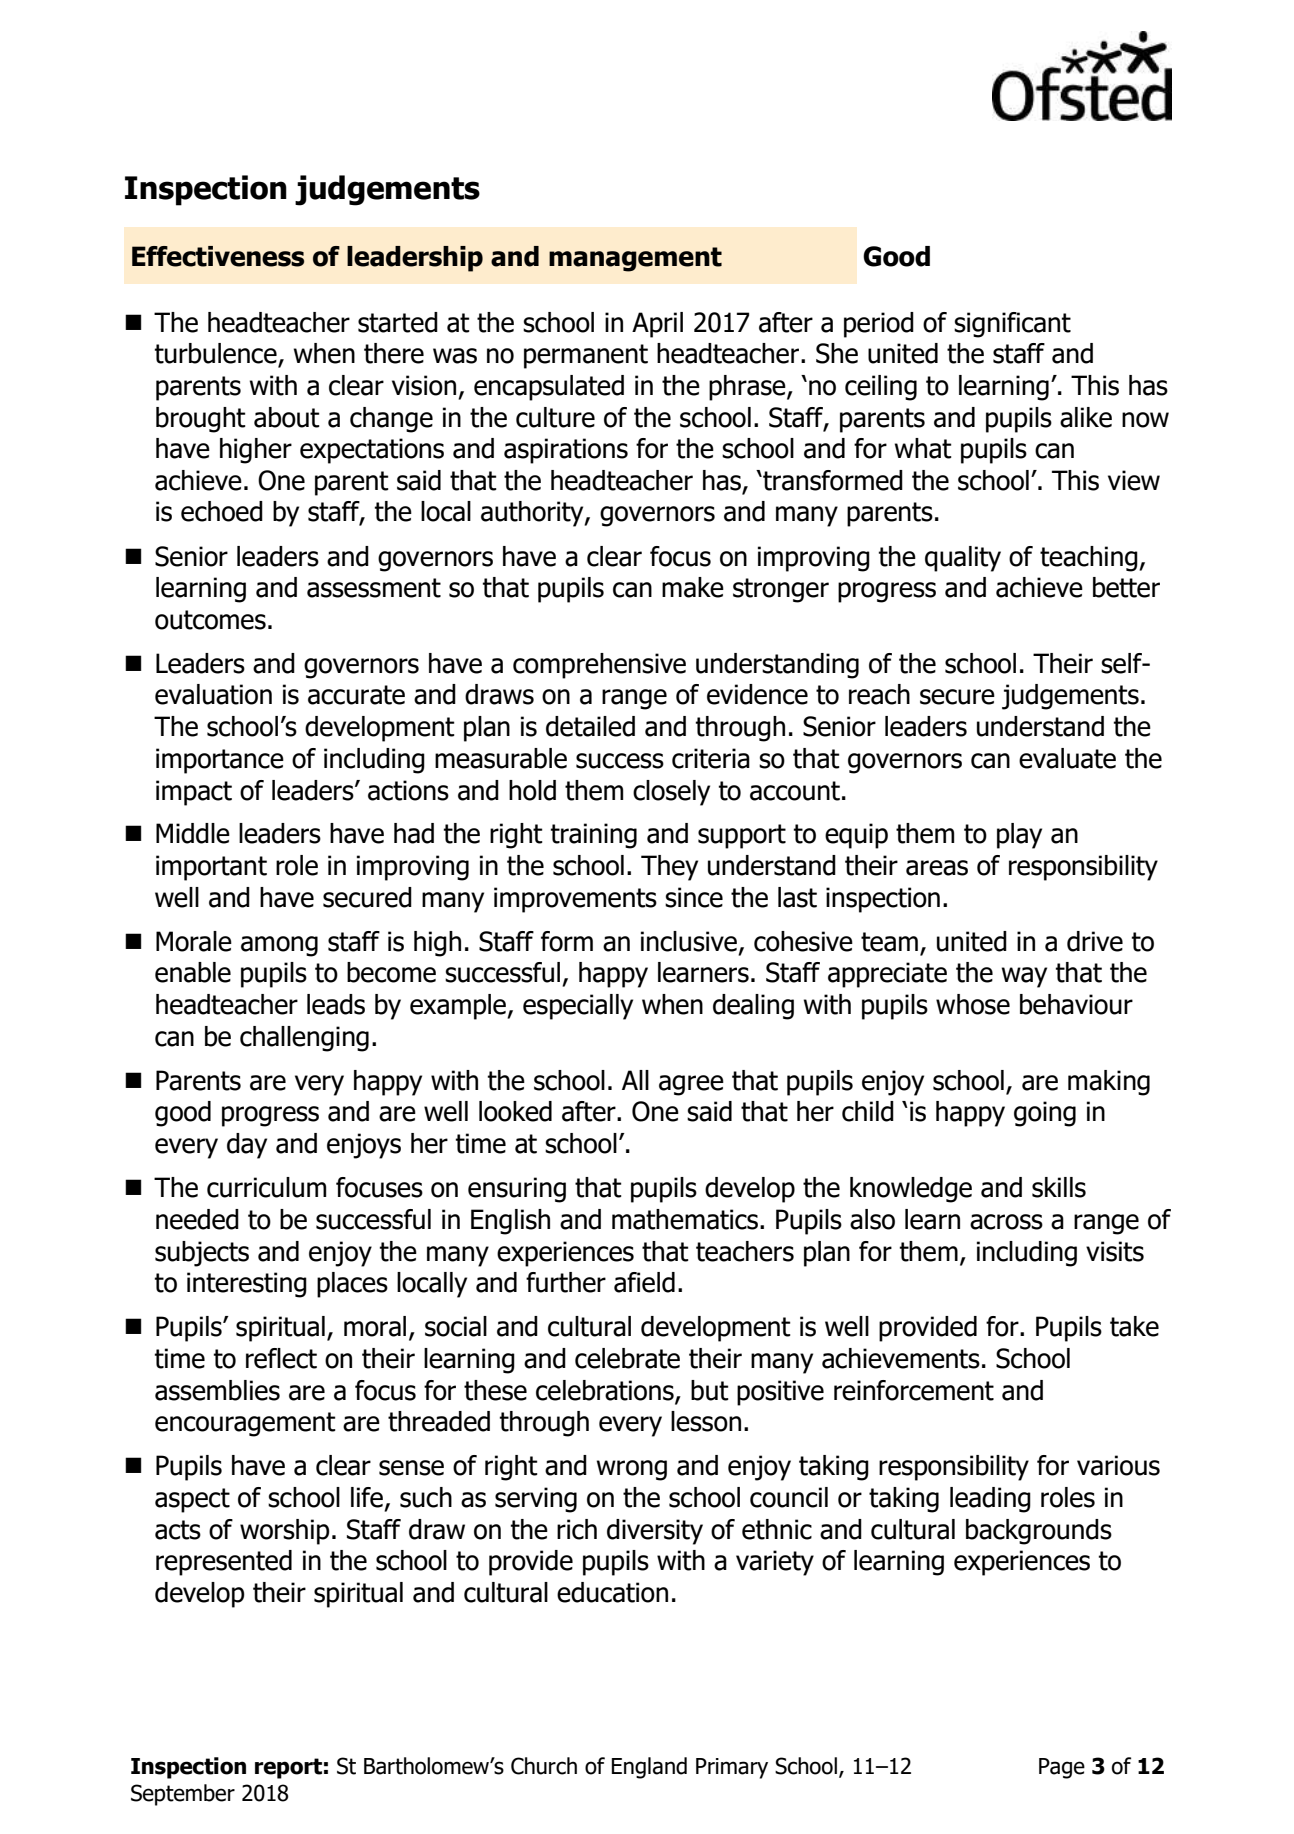 This page has height=1834, width=1294. I want to click on England, so click(649, 1768).
